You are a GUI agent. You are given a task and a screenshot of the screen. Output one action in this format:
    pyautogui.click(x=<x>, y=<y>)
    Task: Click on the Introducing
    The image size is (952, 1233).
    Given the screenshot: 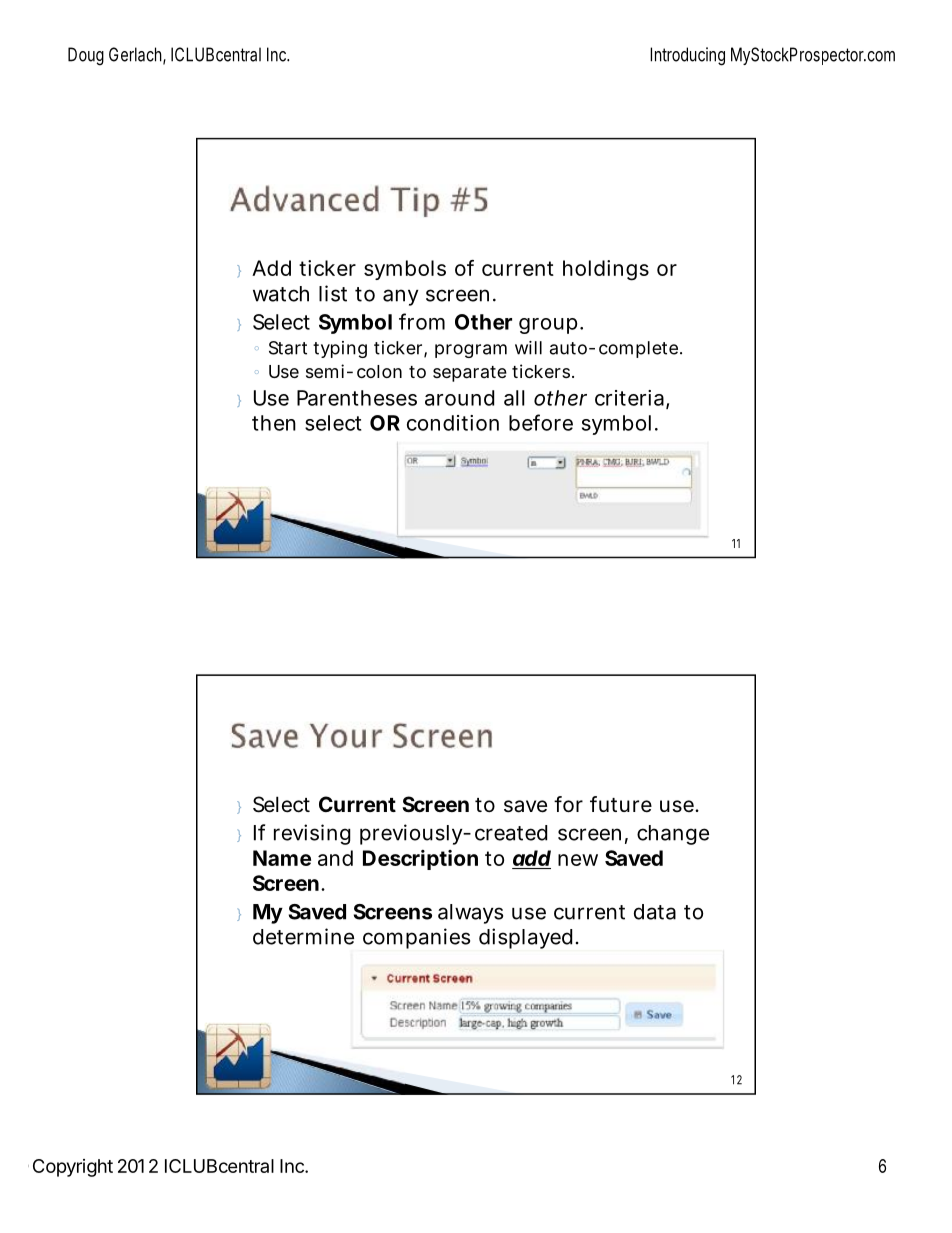 What is the action you would take?
    pyautogui.click(x=687, y=56)
